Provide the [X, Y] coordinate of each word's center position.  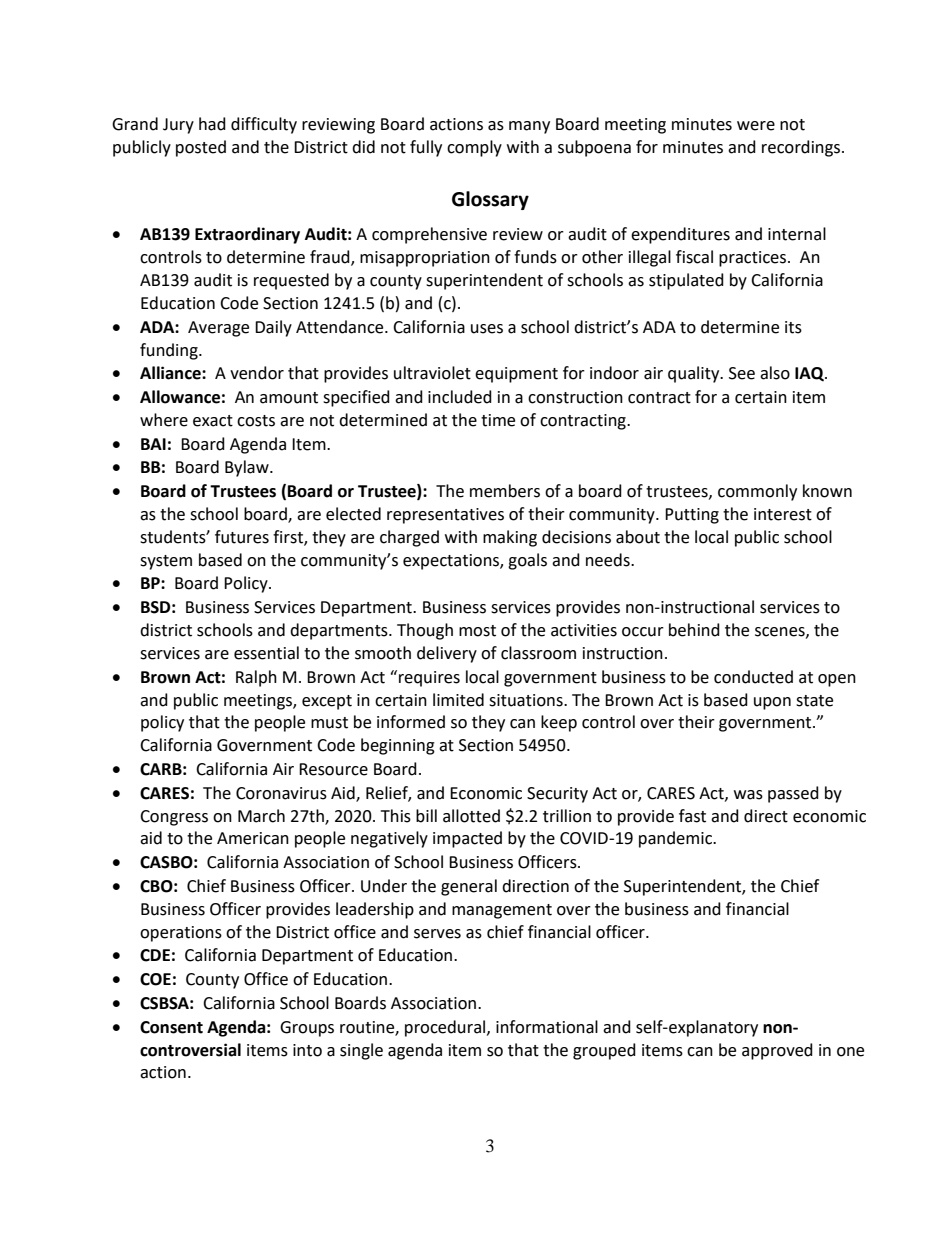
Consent [171, 1027]
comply [474, 148]
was [748, 795]
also [775, 373]
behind [694, 630]
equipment [516, 375]
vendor [257, 373]
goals [527, 561]
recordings [802, 148]
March [261, 816]
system [166, 562]
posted [201, 148]
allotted [471, 816]
